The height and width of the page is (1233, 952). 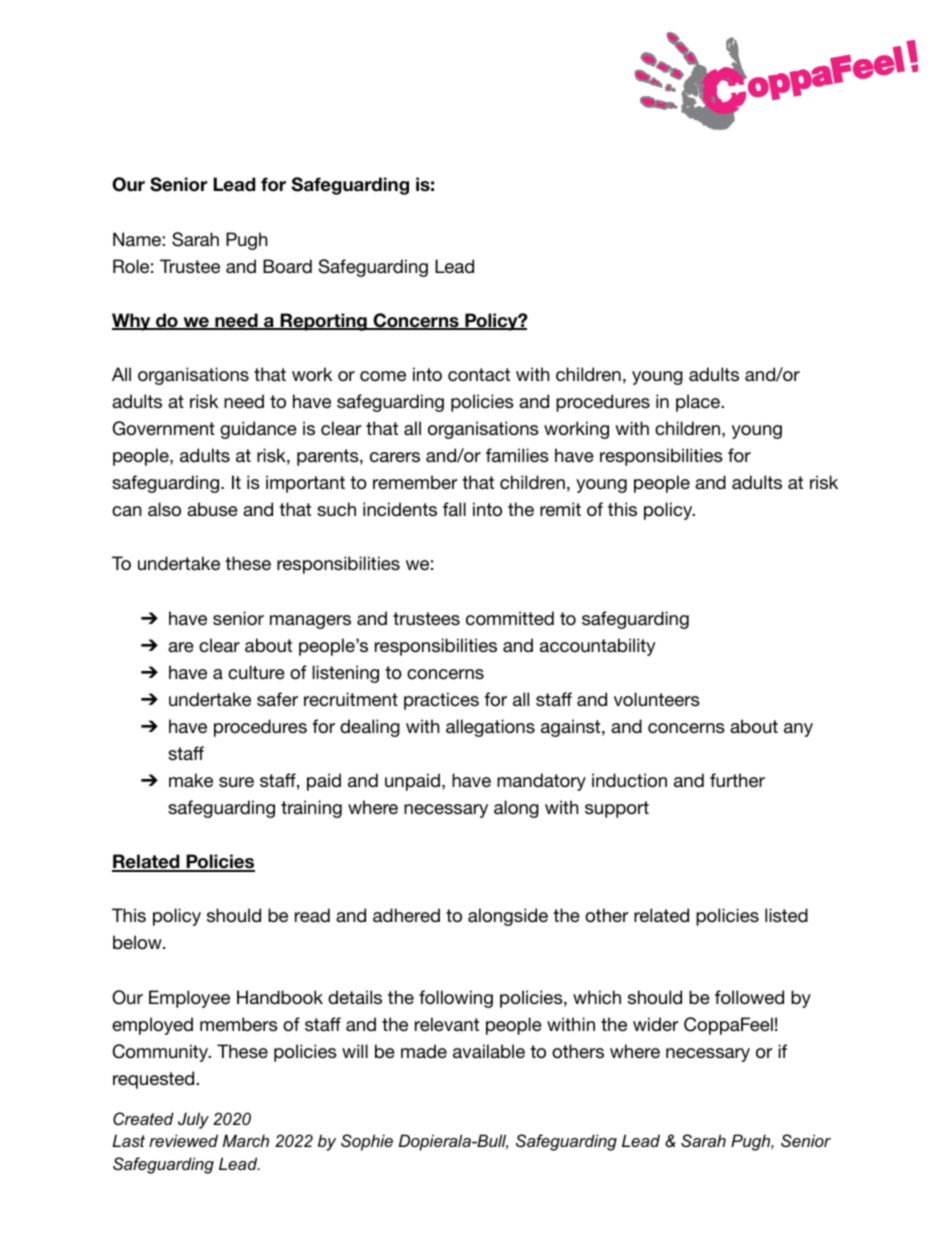 What do you see at coordinates (193, 1120) in the page?
I see `July` at bounding box center [193, 1120].
